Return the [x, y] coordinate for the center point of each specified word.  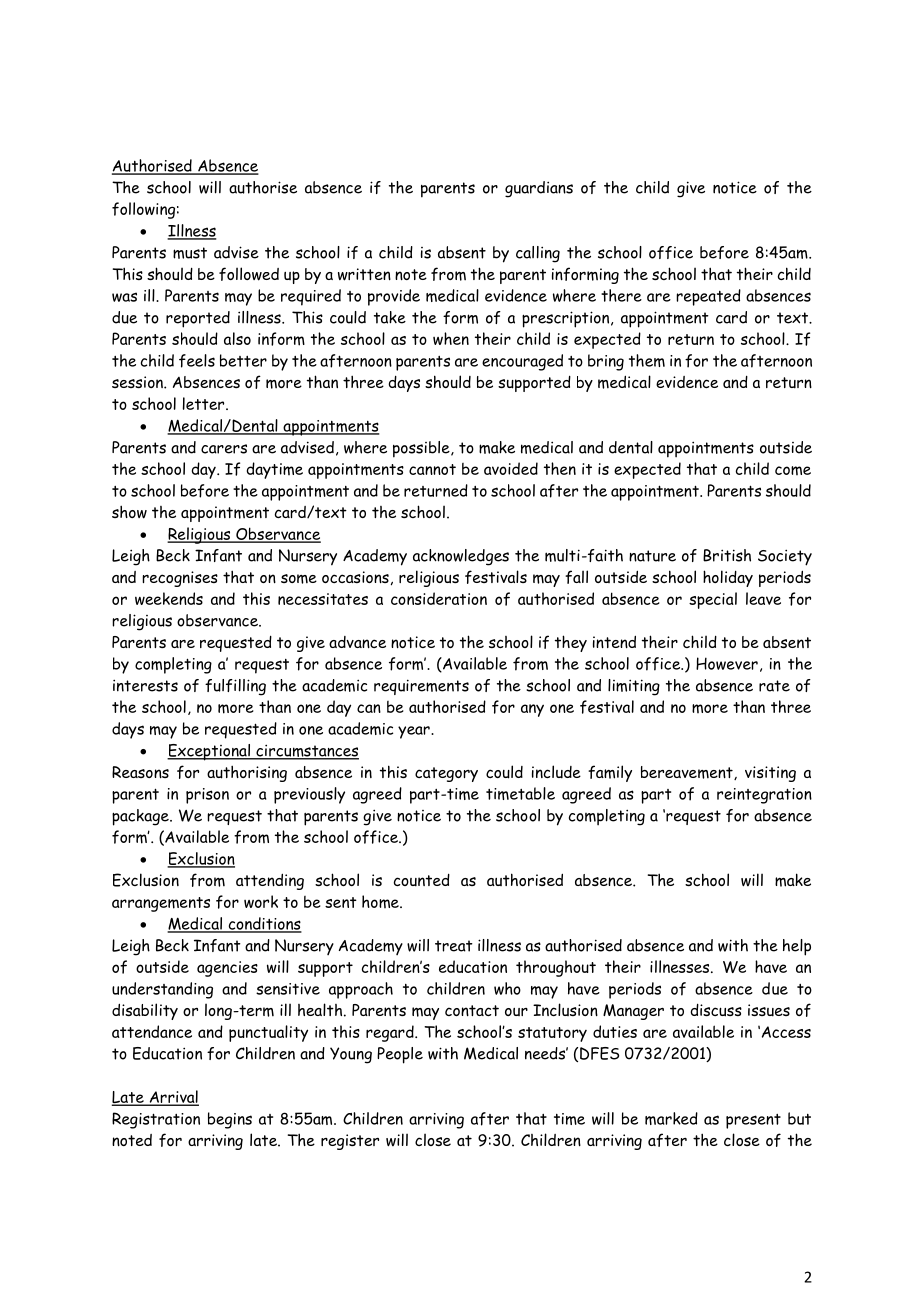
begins [230, 1120]
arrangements [161, 904]
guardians [539, 189]
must [190, 253]
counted [422, 880]
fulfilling [235, 687]
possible [422, 449]
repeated [708, 297]
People [400, 1055]
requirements [421, 687]
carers [224, 449]
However [727, 663]
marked [671, 1118]
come [793, 470]
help [797, 947]
